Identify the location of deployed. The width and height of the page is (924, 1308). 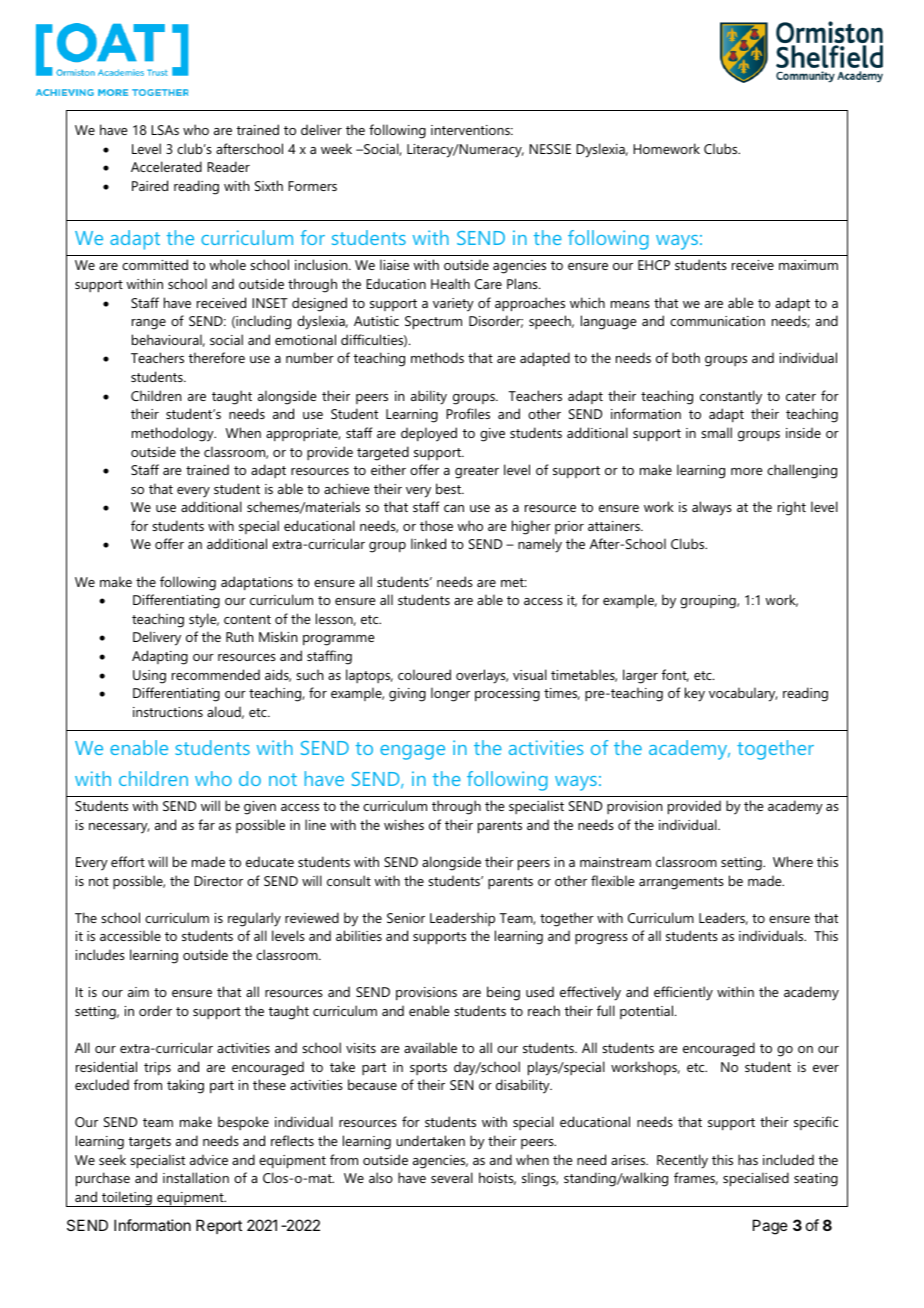
(429, 434).
